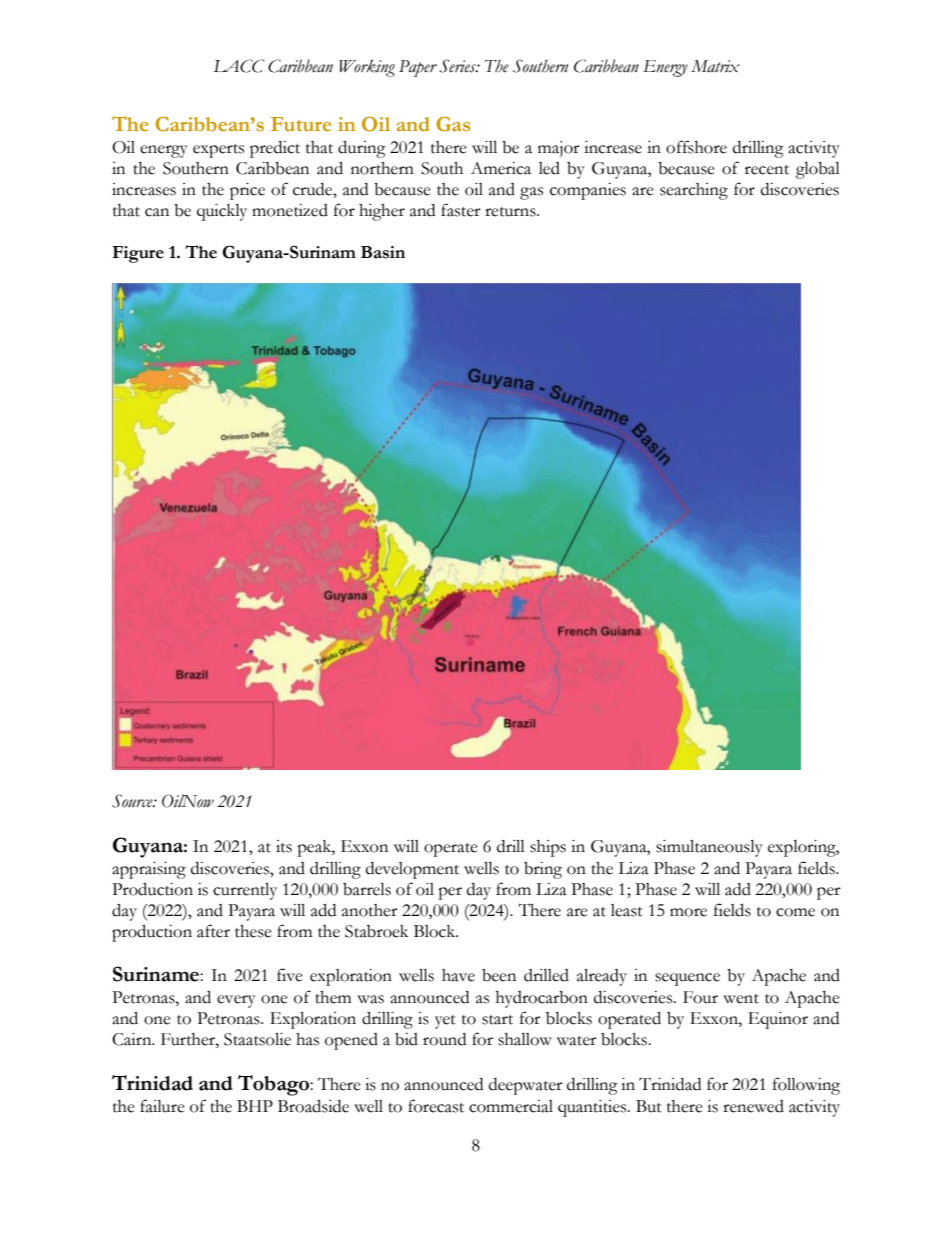  Describe the element at coordinates (255, 1106) in the screenshot. I see `BHP` at that location.
